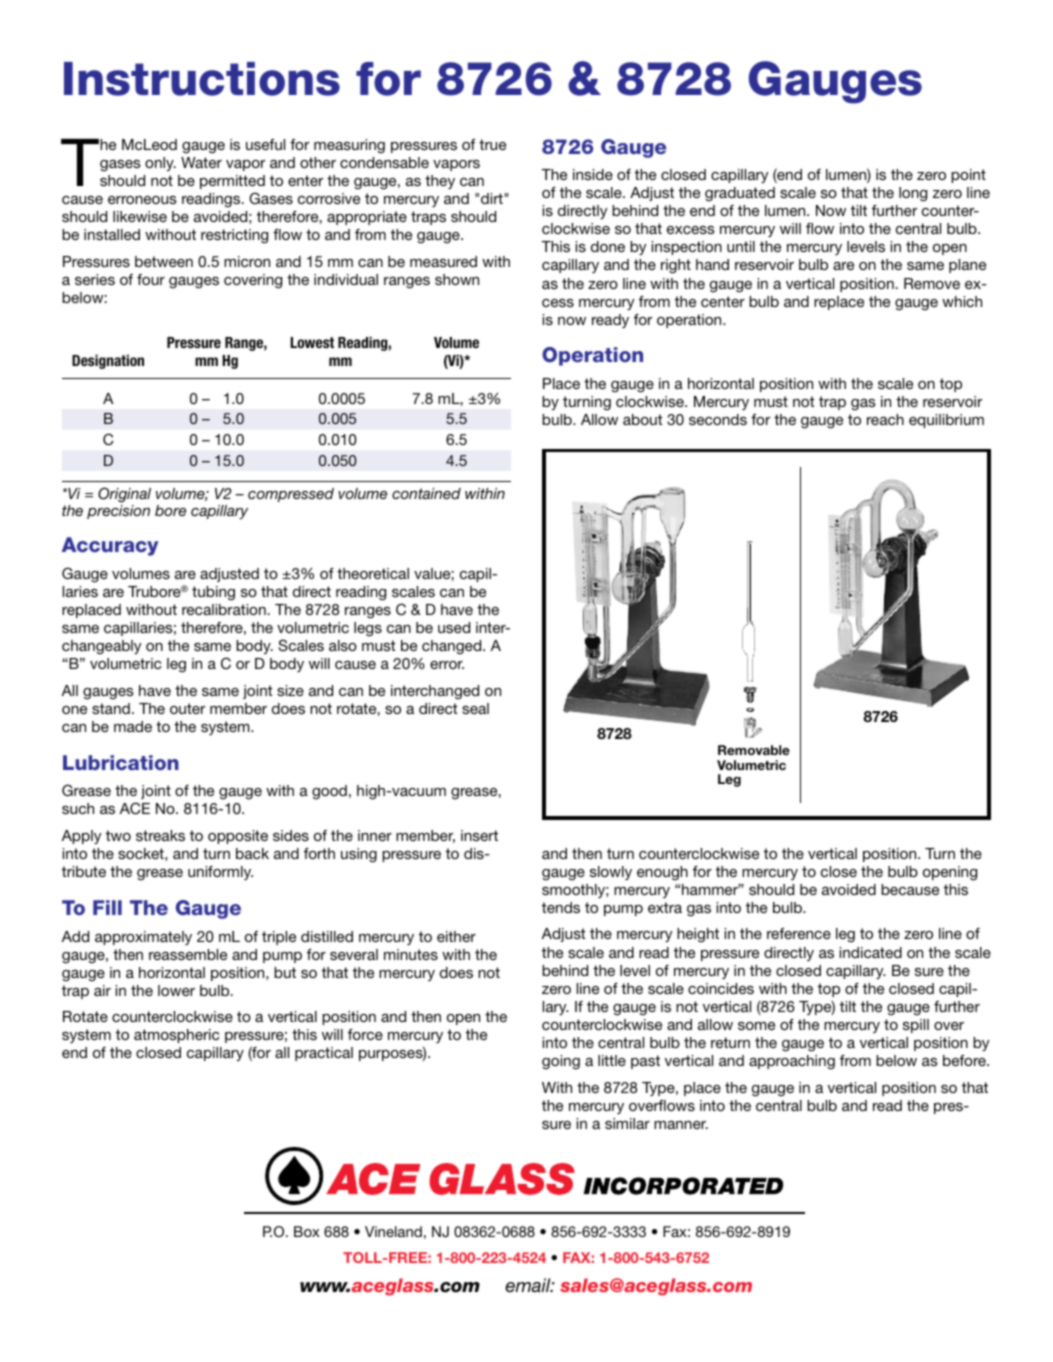  What do you see at coordinates (456, 936) in the screenshot?
I see `either` at bounding box center [456, 936].
